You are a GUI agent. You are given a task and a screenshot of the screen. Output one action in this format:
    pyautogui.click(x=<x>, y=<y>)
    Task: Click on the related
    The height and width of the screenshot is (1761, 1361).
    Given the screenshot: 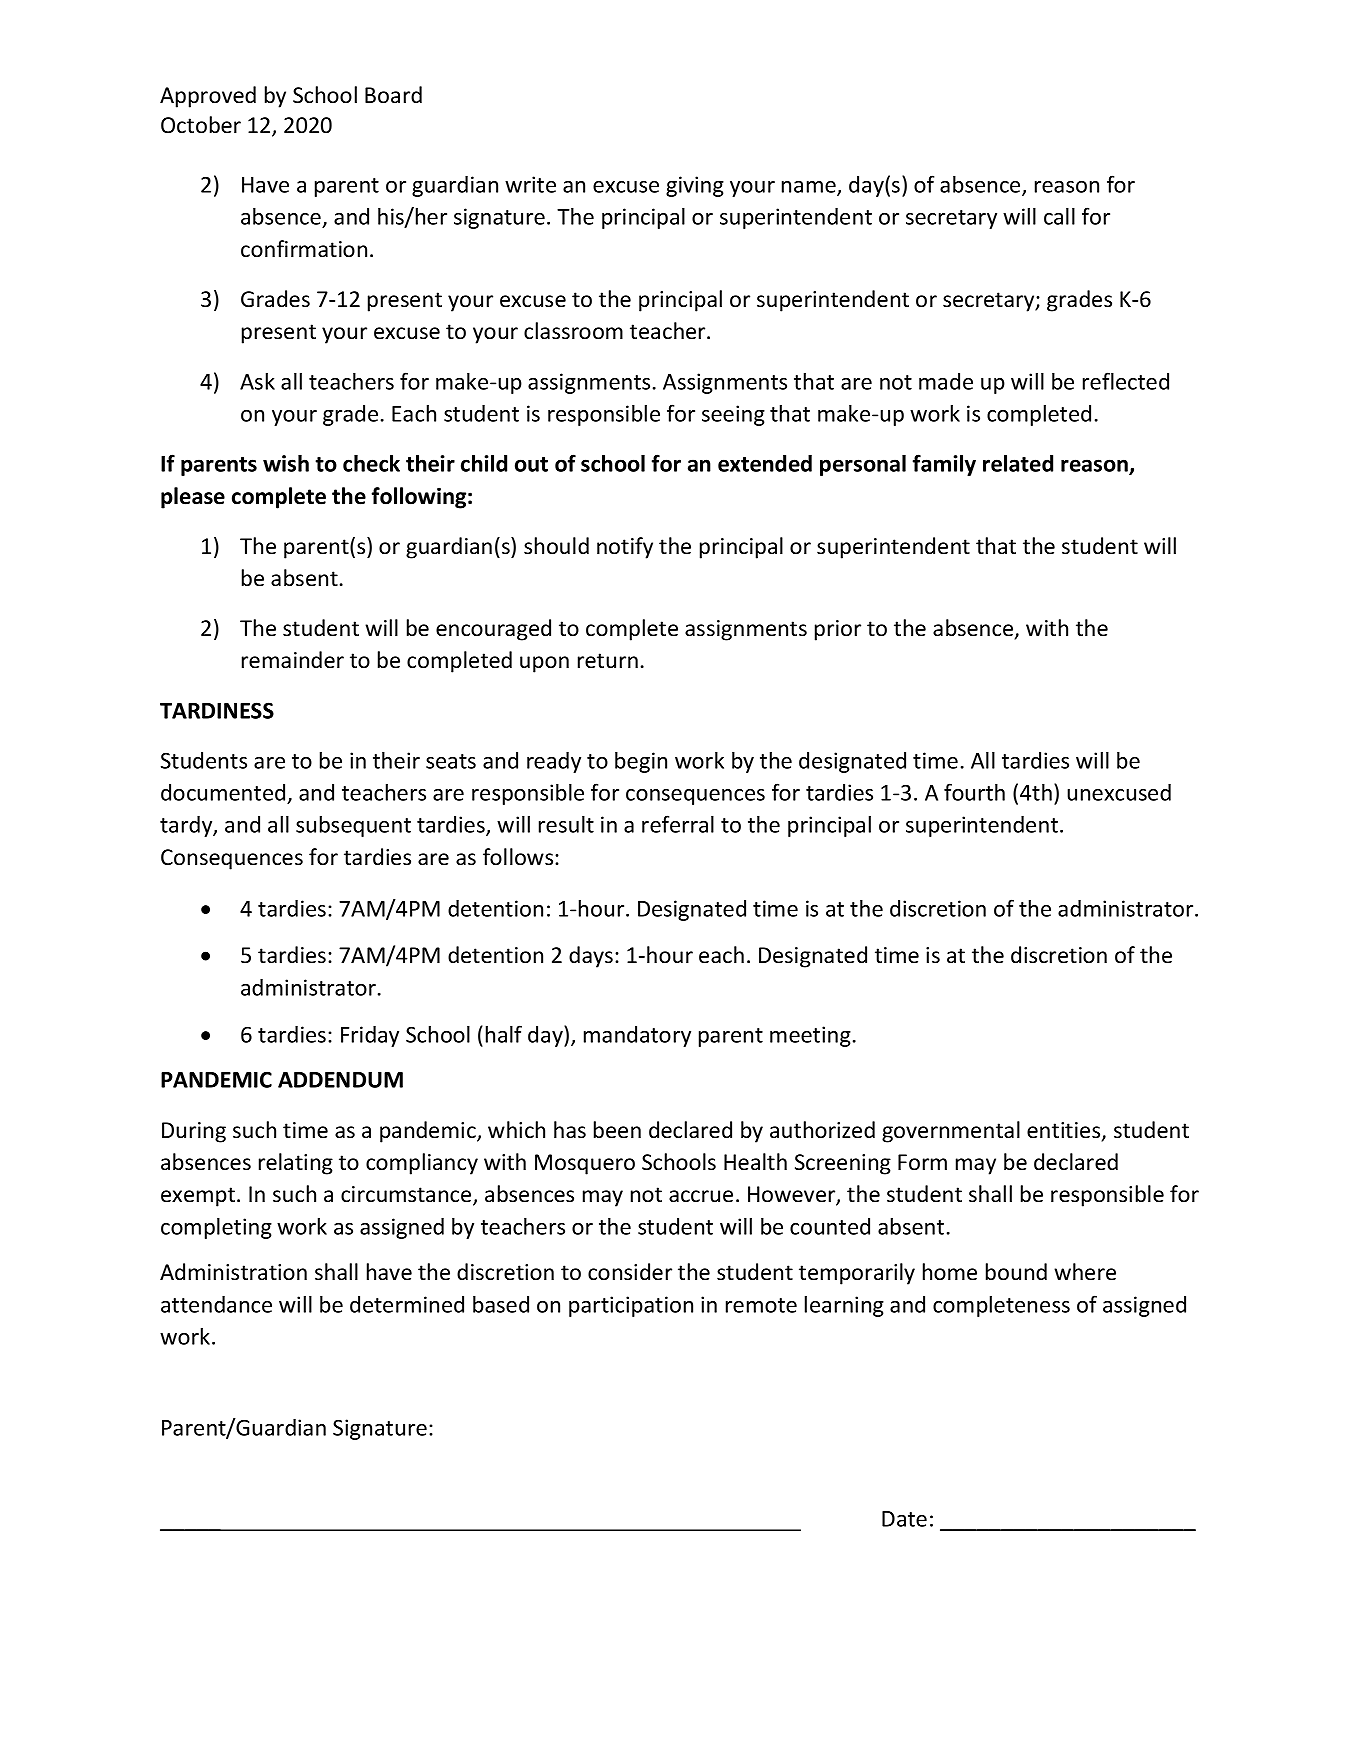 What is the action you would take?
    pyautogui.click(x=1018, y=463)
